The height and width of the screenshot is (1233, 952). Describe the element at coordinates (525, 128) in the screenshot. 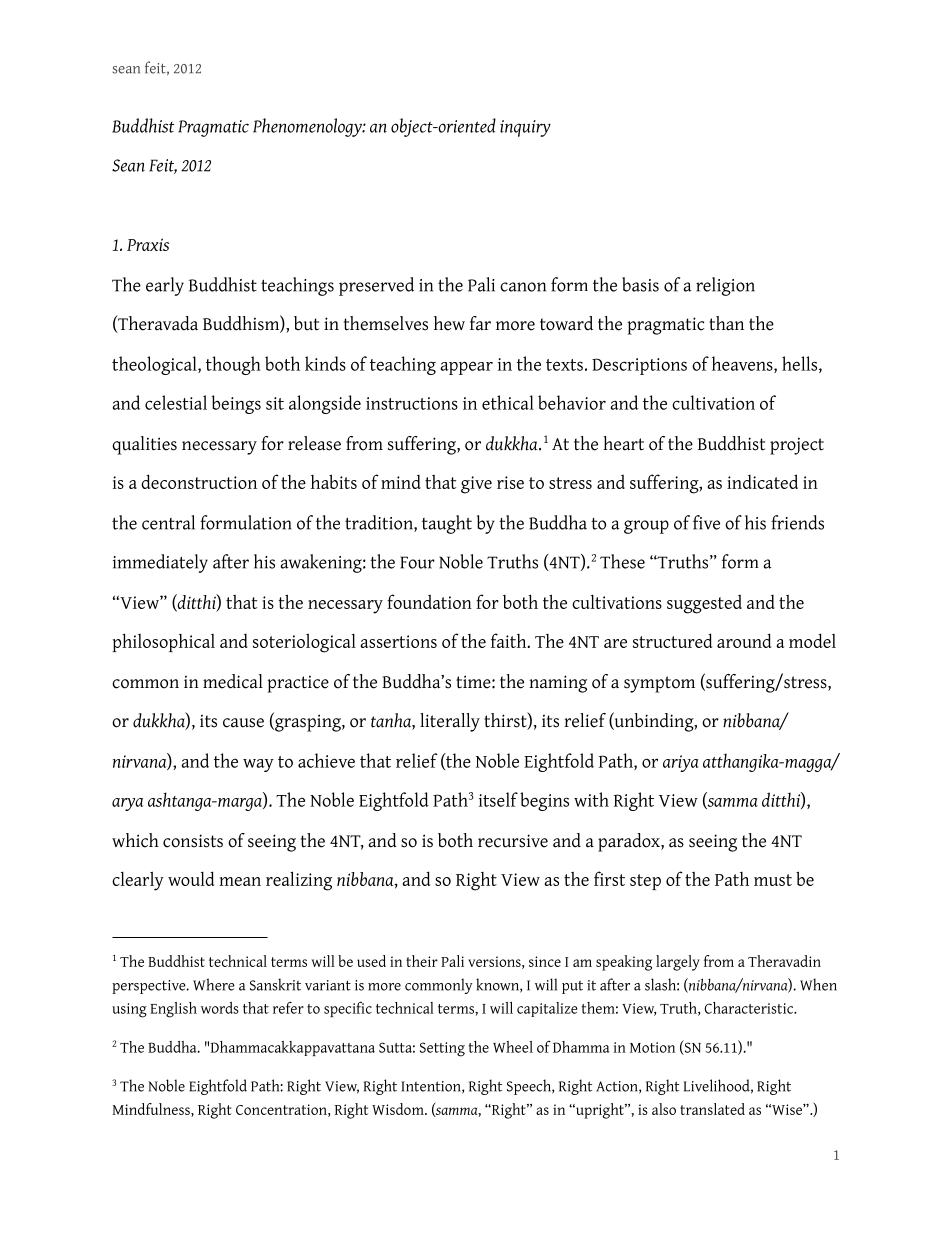

I see `inquiry` at that location.
